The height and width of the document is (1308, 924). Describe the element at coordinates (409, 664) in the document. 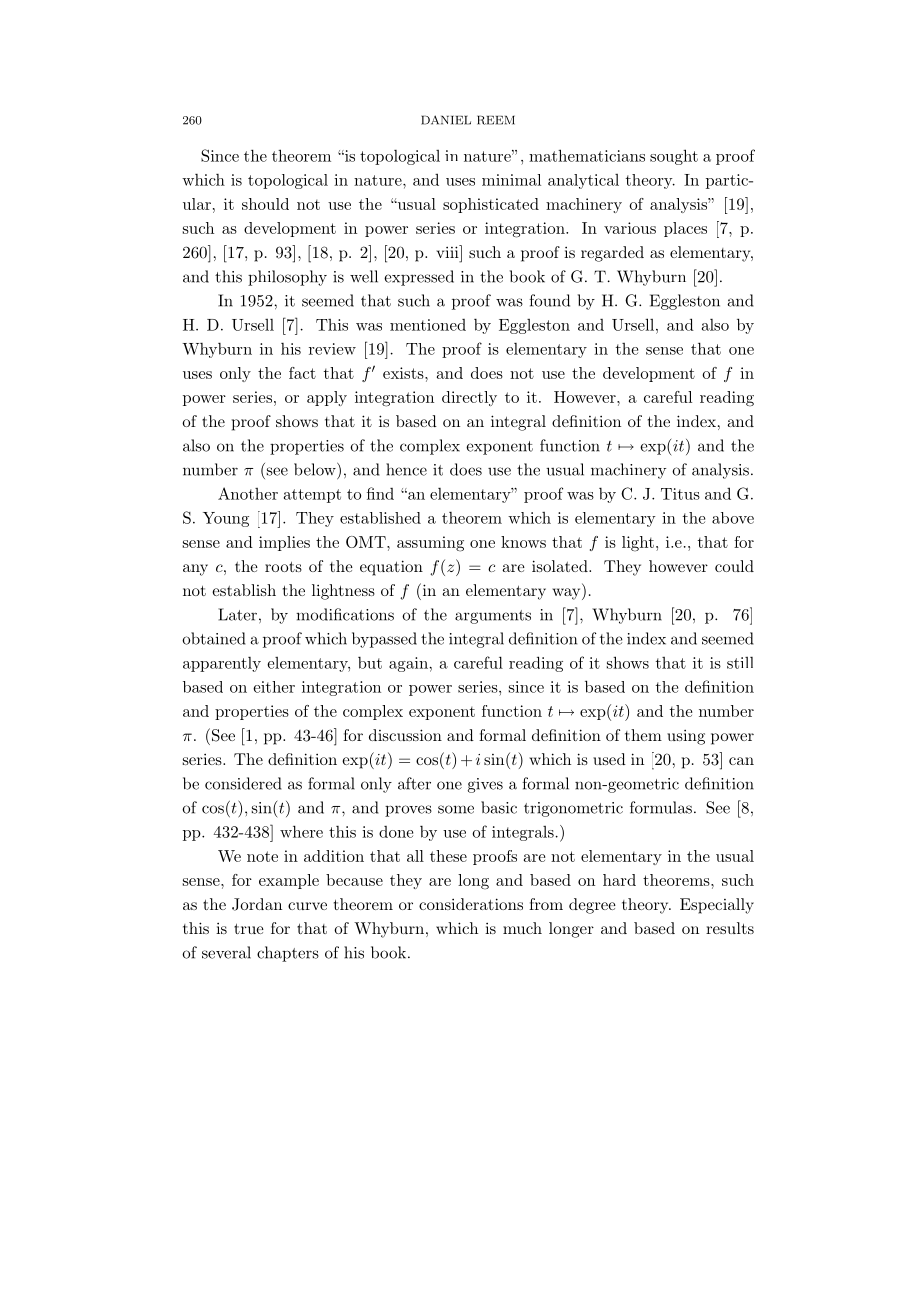

I see `again` at that location.
